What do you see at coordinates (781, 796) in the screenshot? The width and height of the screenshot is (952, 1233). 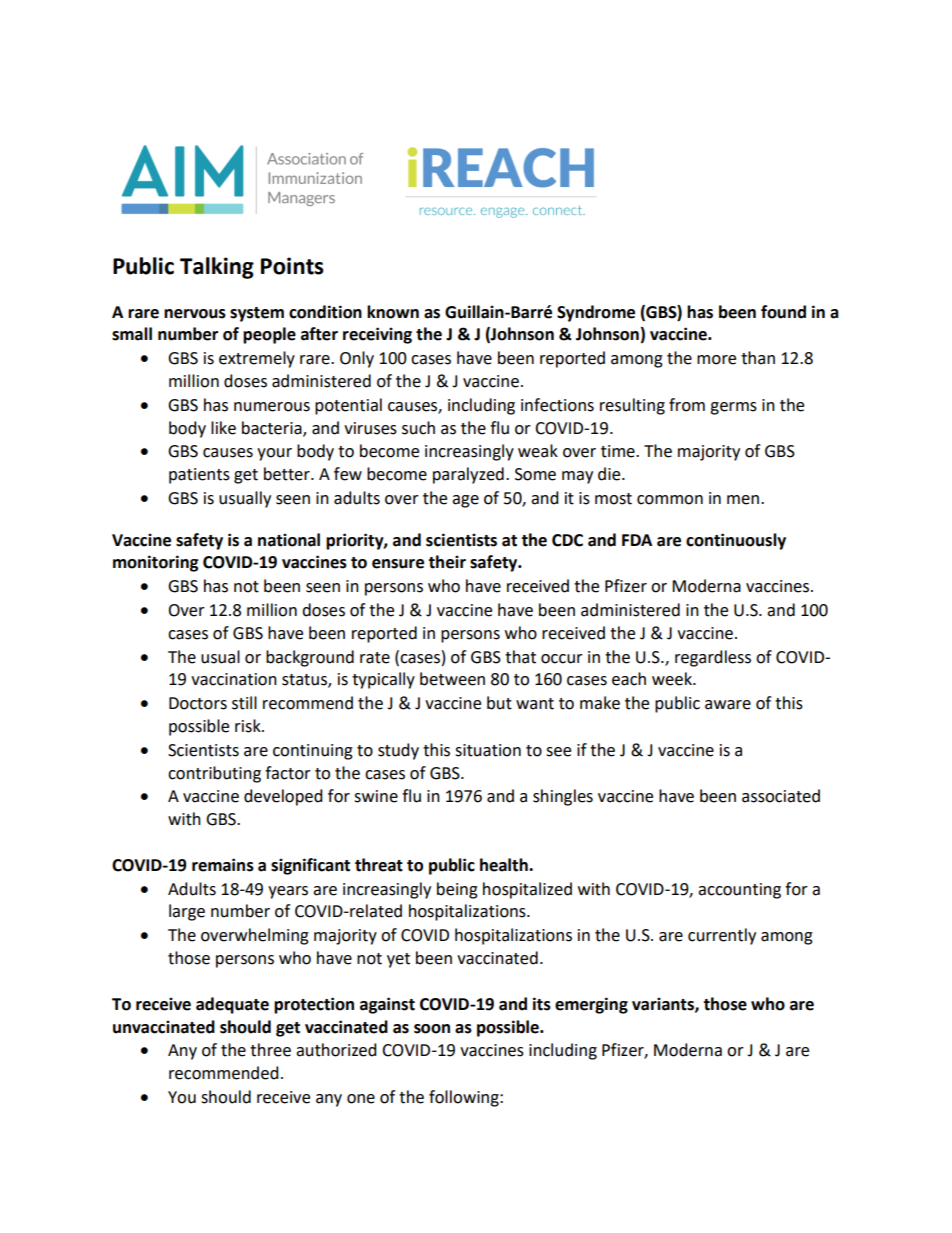 I see `associated` at bounding box center [781, 796].
